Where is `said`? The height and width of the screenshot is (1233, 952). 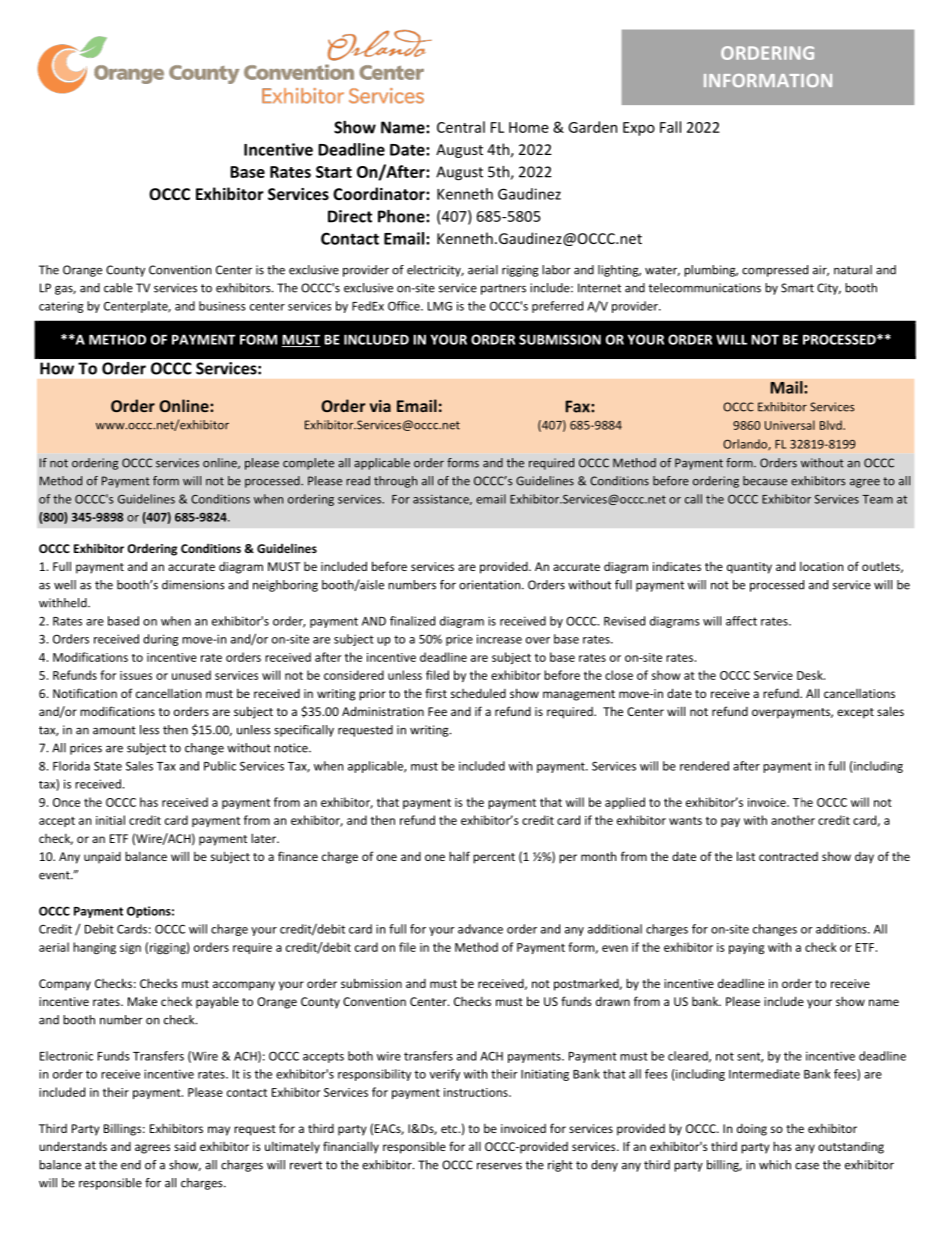 said is located at coordinates (185, 1146).
